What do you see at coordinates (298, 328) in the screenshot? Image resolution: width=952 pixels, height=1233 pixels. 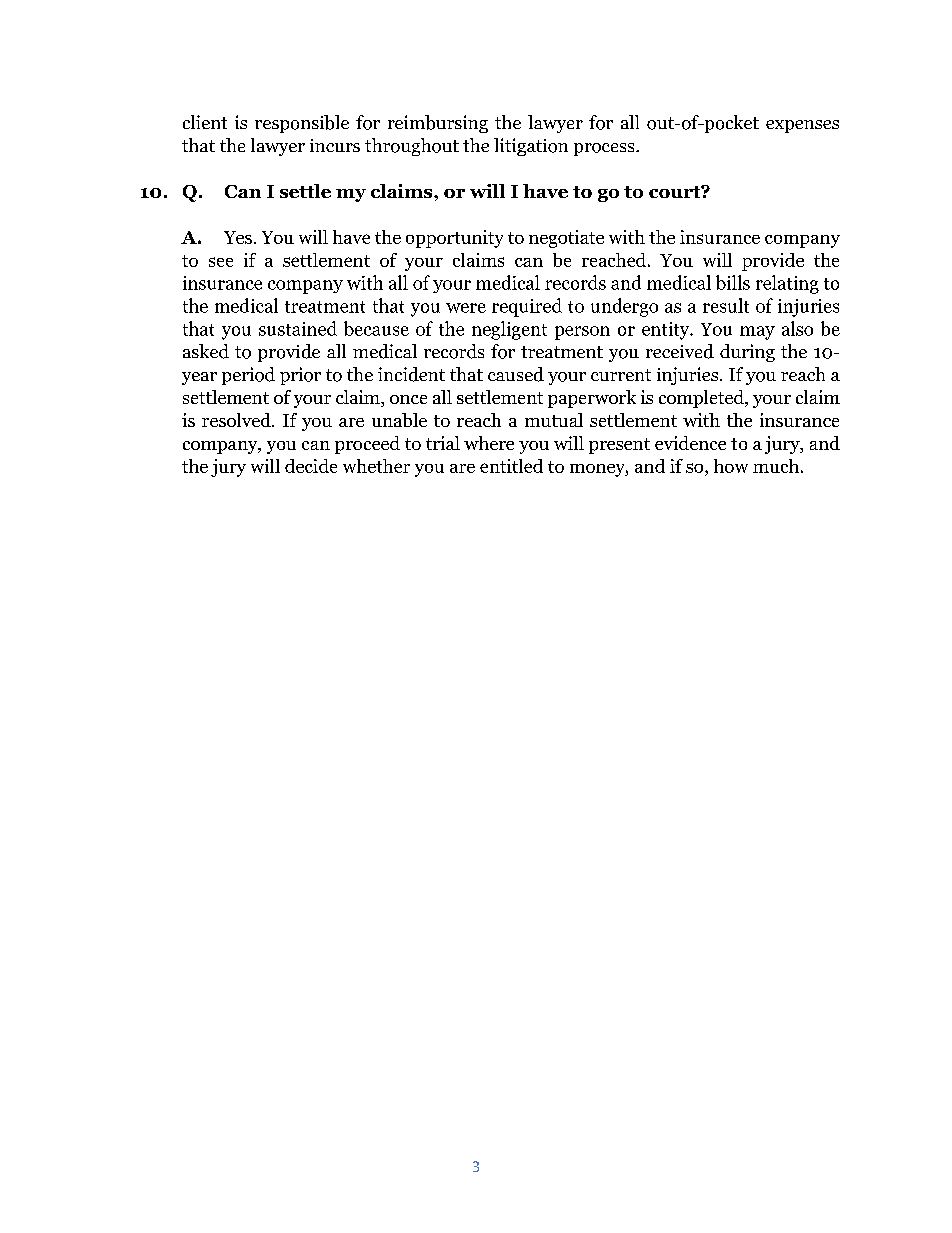 I see `sustained` at bounding box center [298, 328].
